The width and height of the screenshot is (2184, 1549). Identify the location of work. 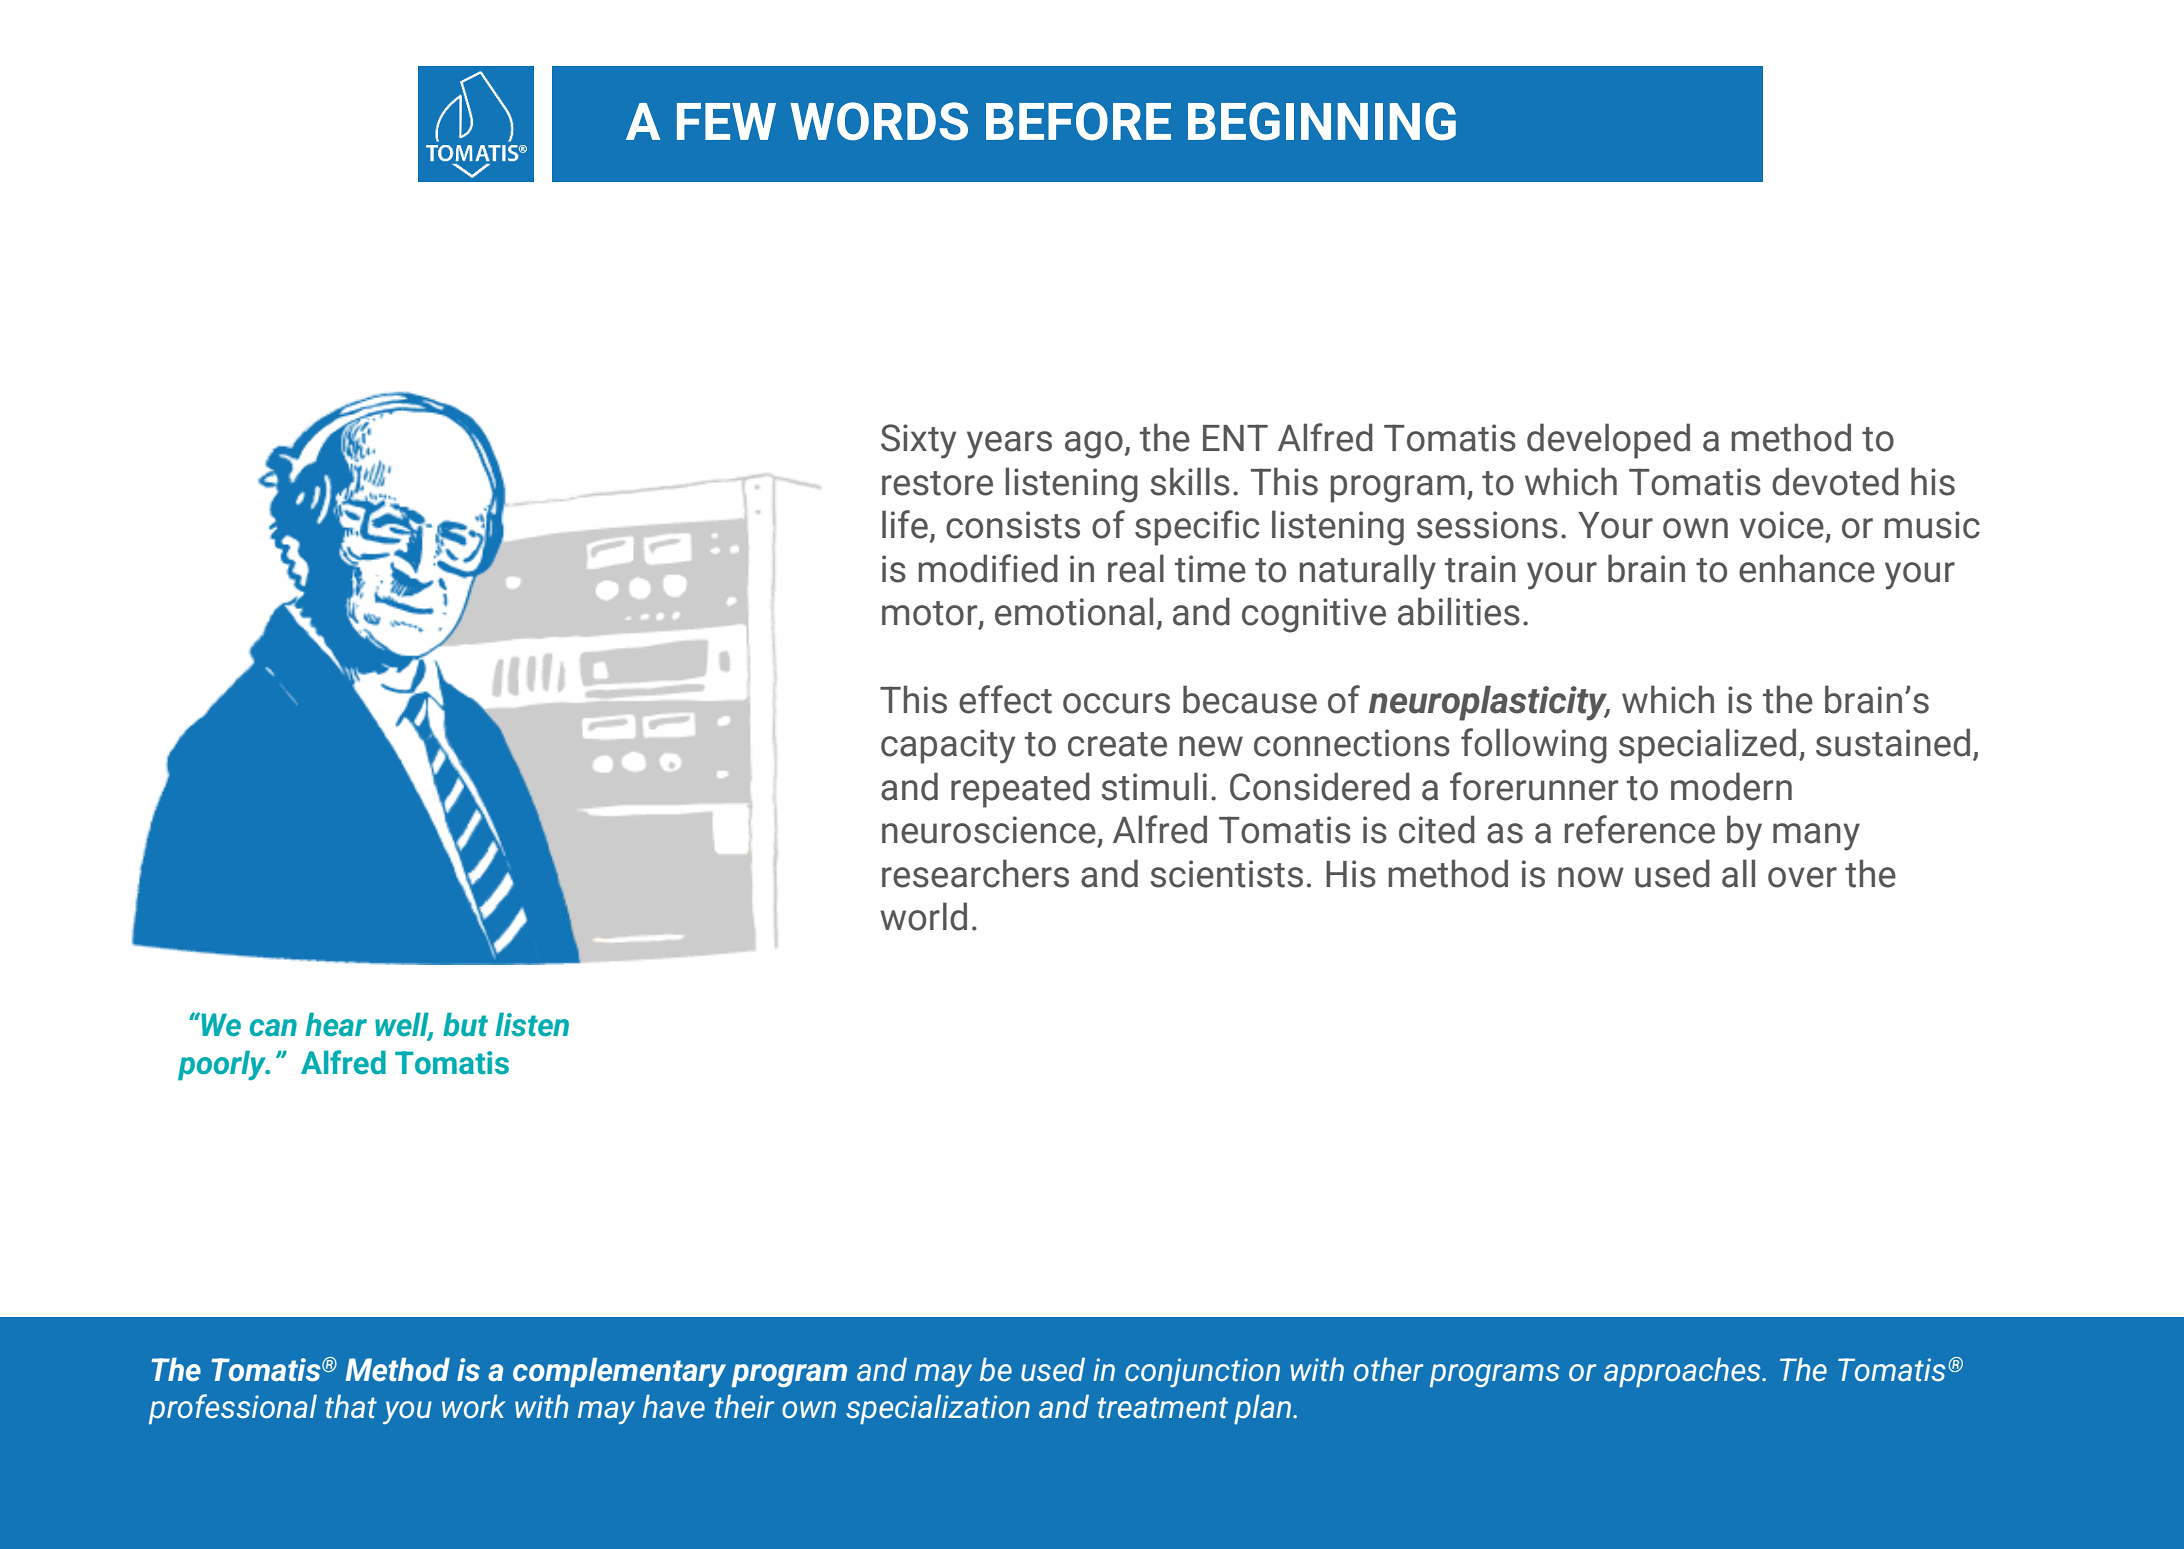
(474, 1406).
